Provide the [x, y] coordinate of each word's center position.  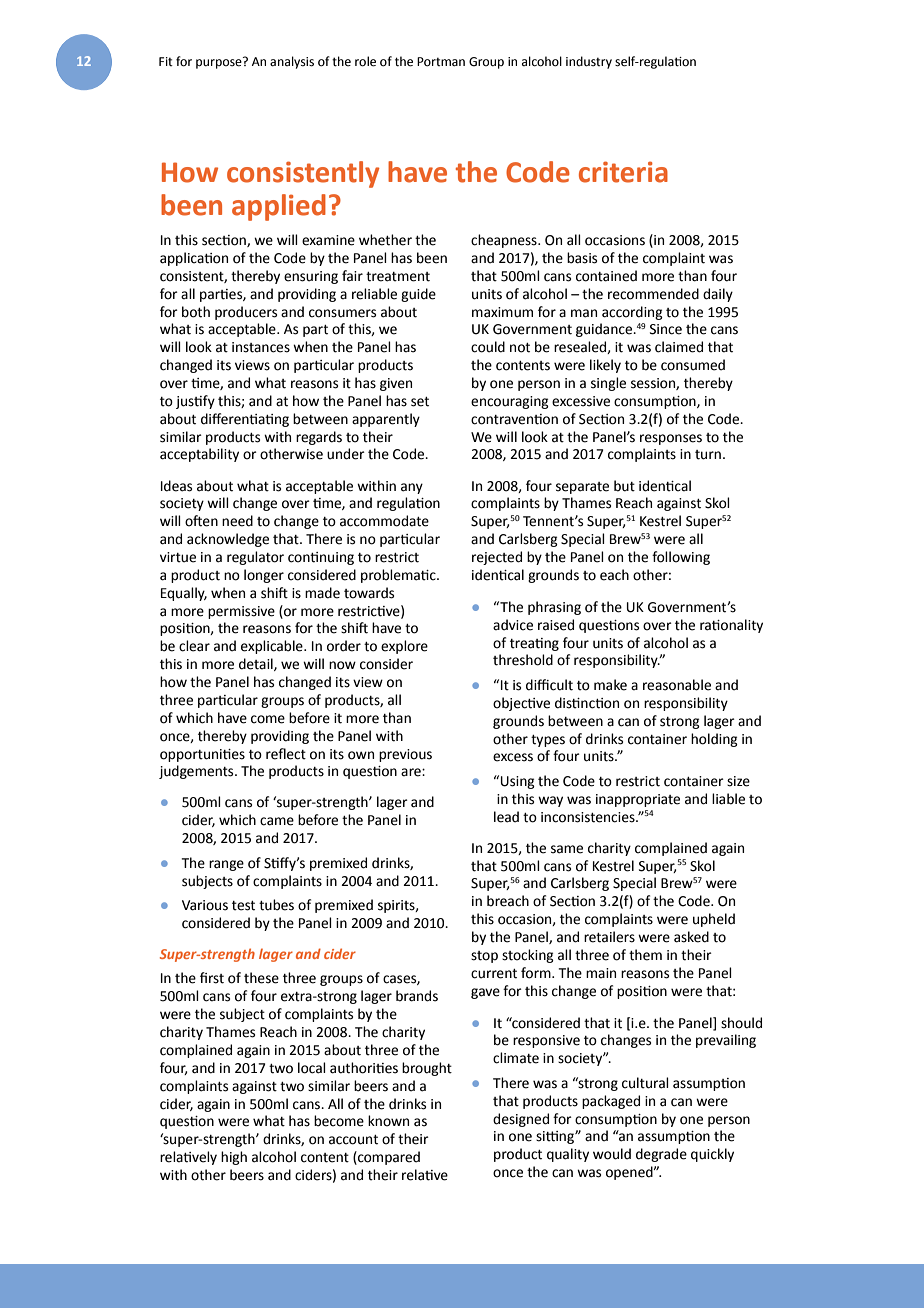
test [243, 906]
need [237, 521]
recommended [653, 294]
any [412, 488]
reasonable [677, 685]
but [624, 486]
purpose [220, 63]
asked [691, 937]
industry [589, 62]
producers [246, 313]
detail [257, 664]
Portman [441, 62]
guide [418, 295]
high [234, 1158]
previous [405, 755]
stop [484, 957]
